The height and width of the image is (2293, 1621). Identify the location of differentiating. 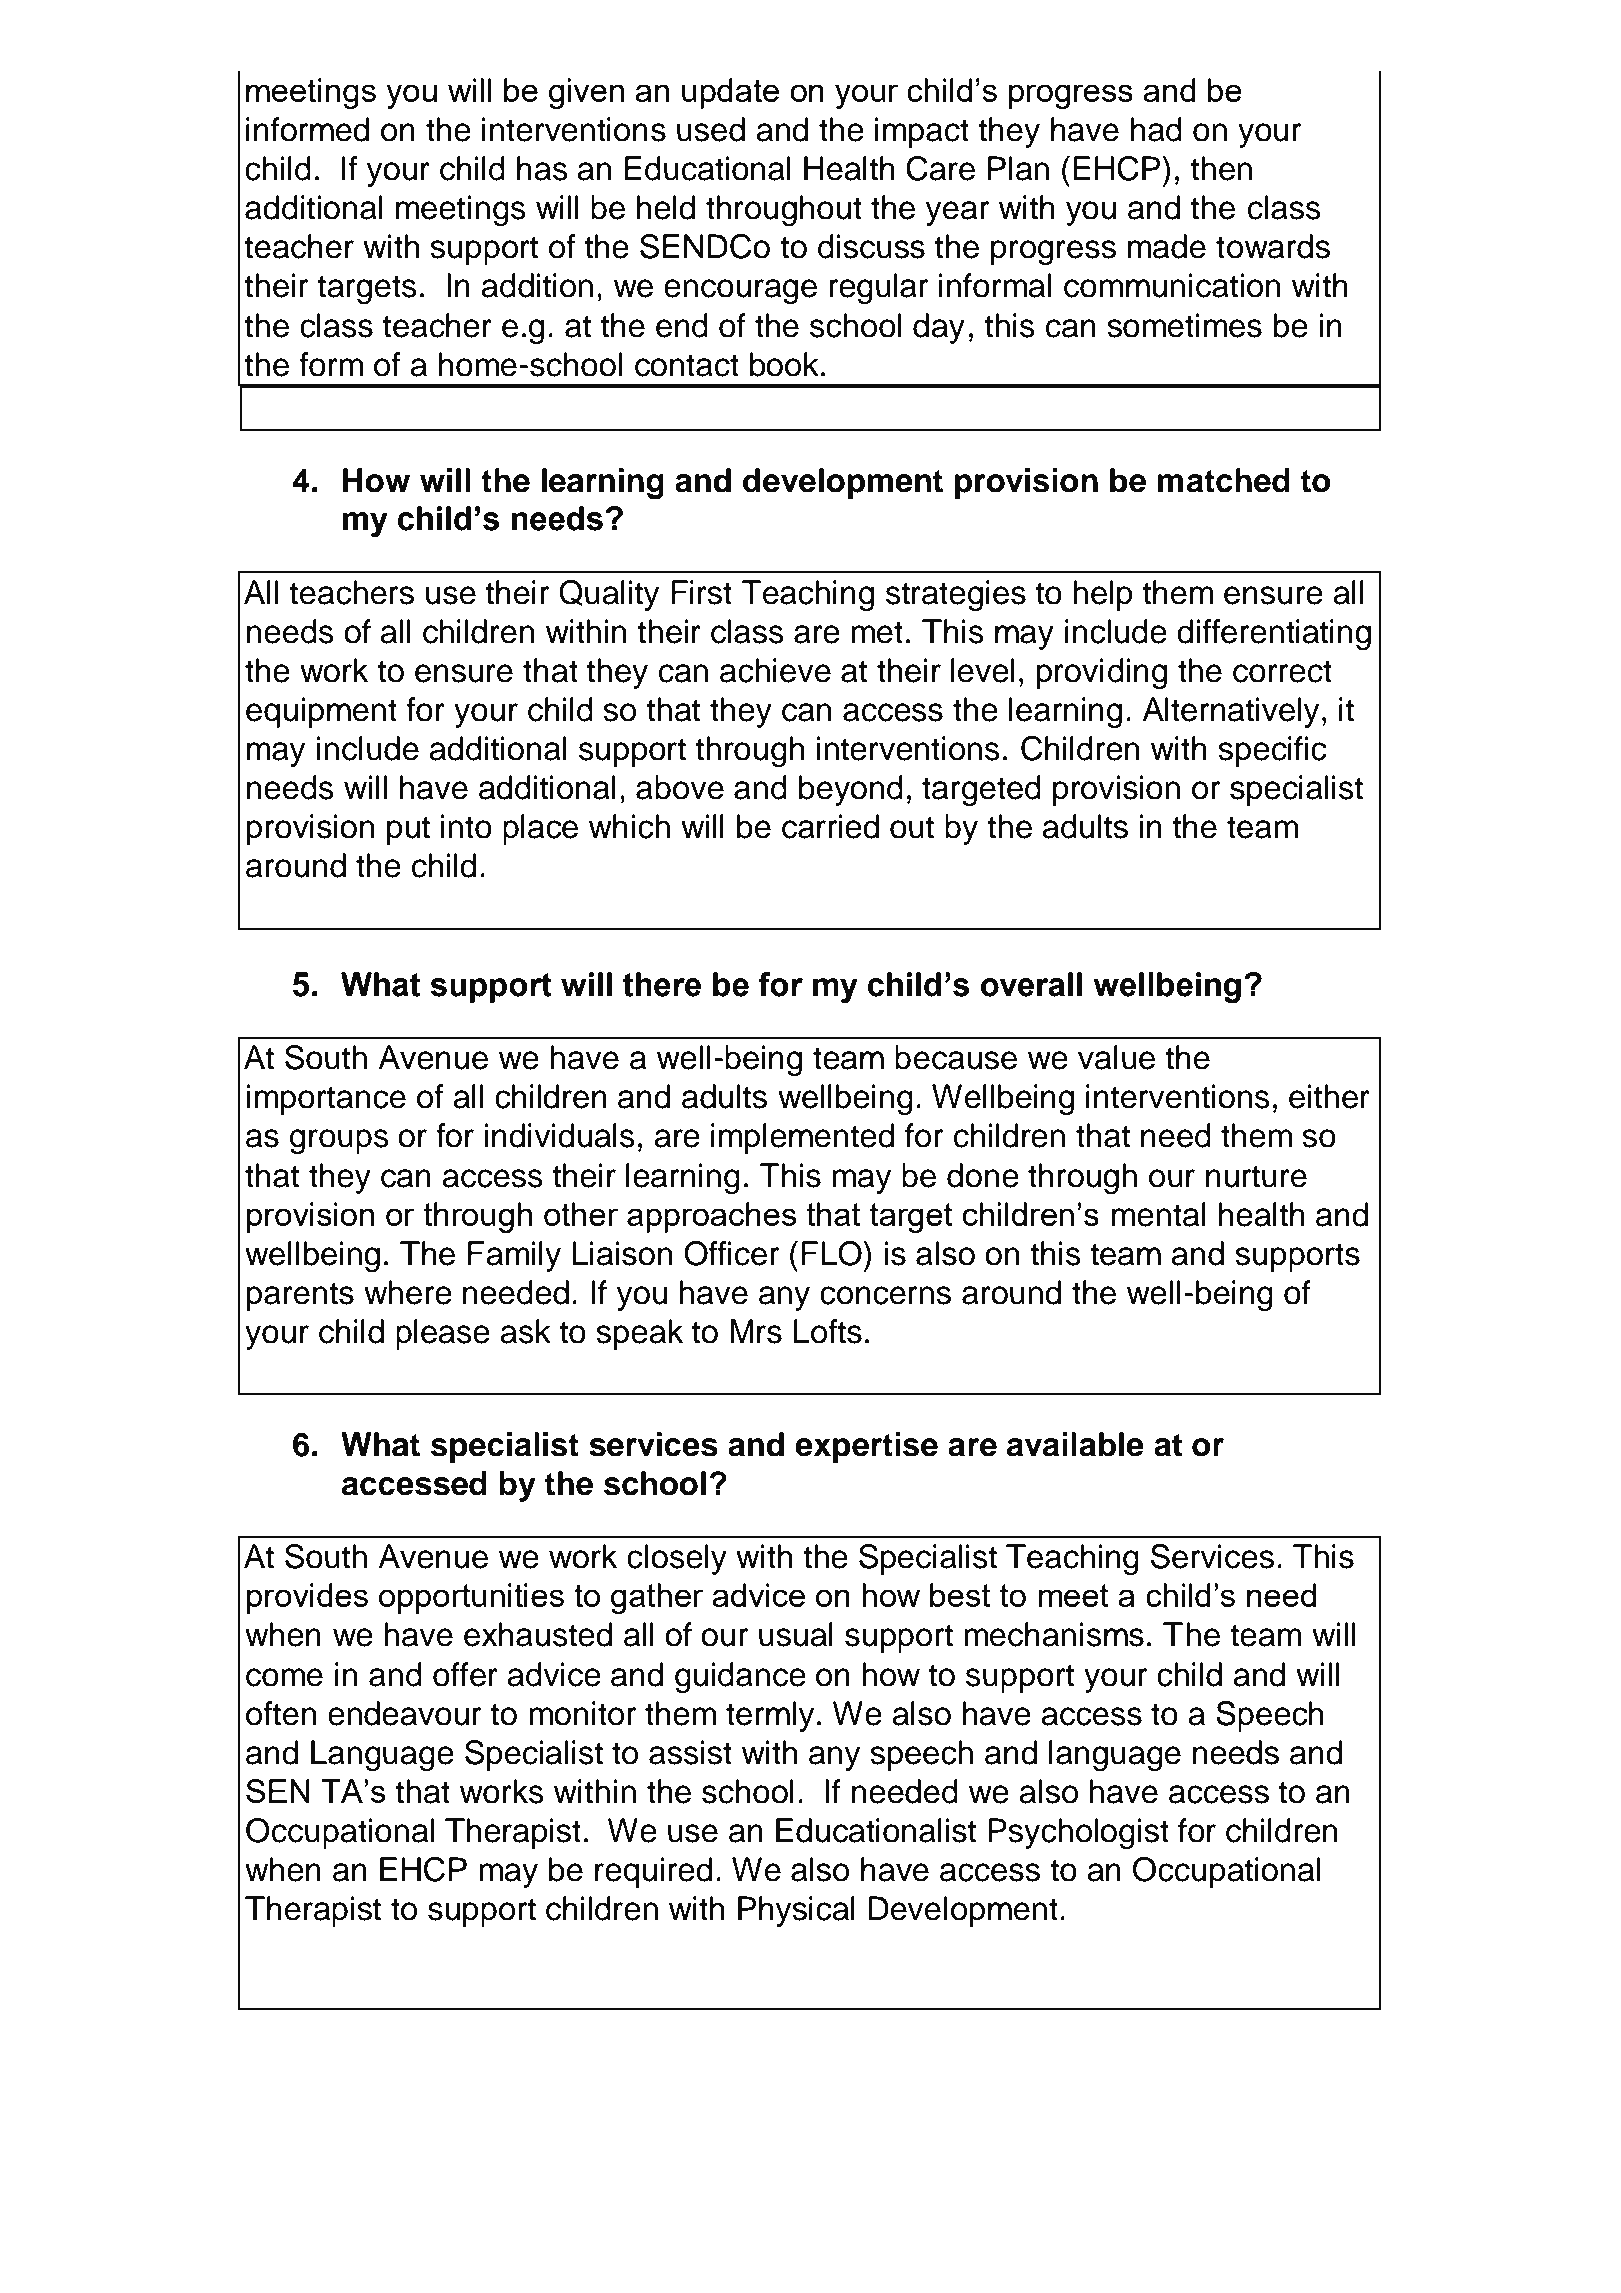
(1274, 635).
